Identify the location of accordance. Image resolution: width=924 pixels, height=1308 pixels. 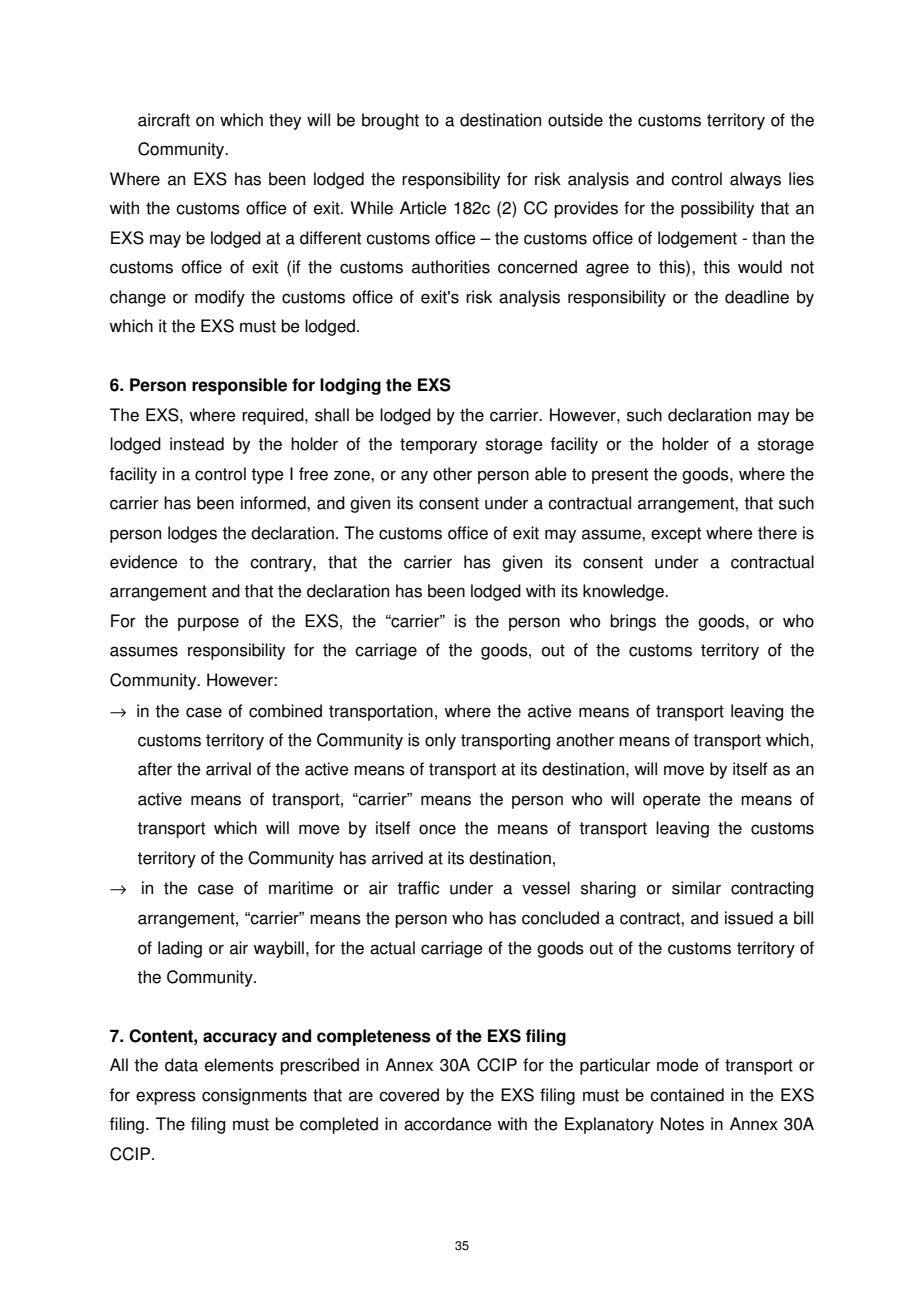
(448, 1124).
